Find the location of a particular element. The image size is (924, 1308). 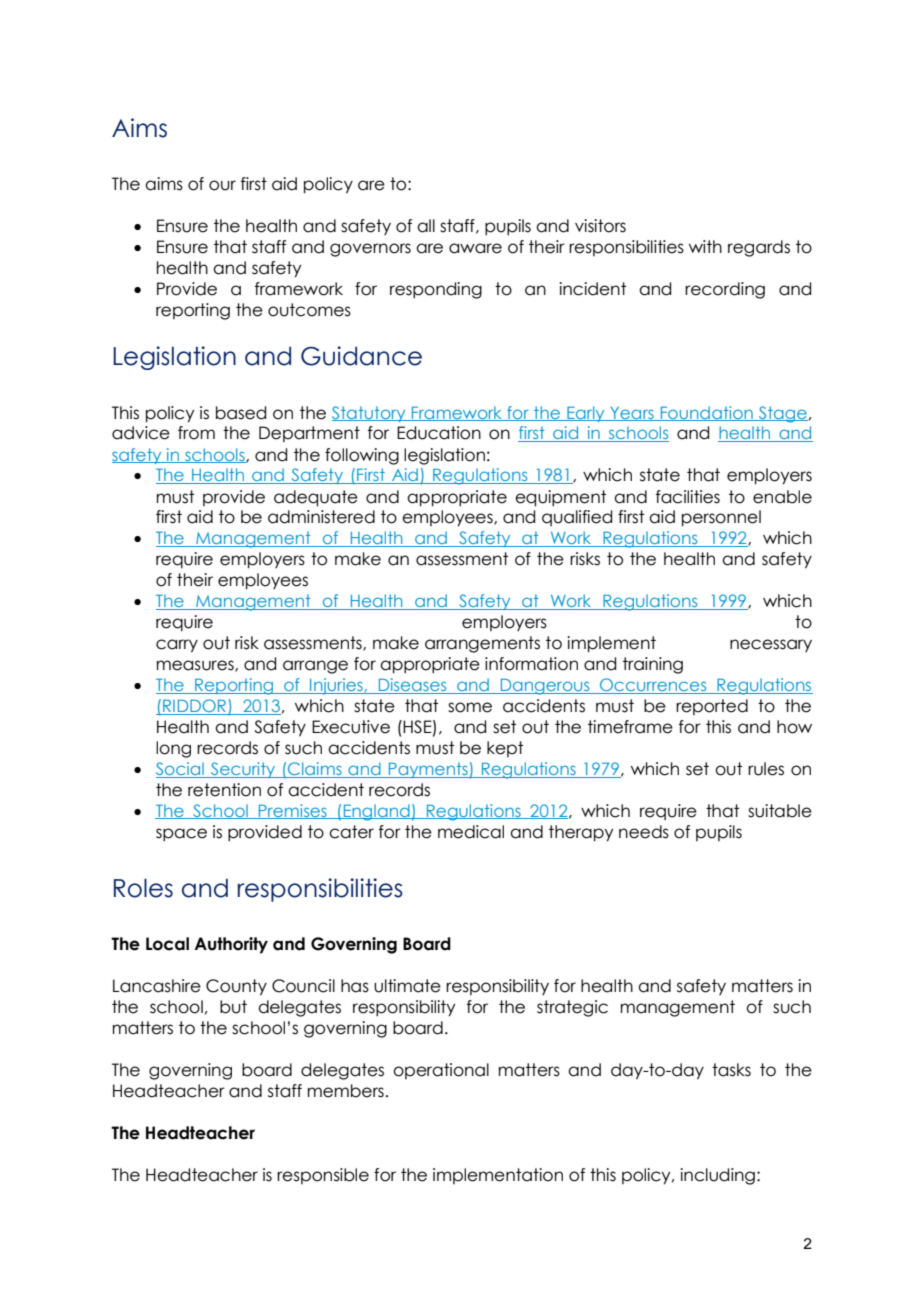

from is located at coordinates (196, 433).
